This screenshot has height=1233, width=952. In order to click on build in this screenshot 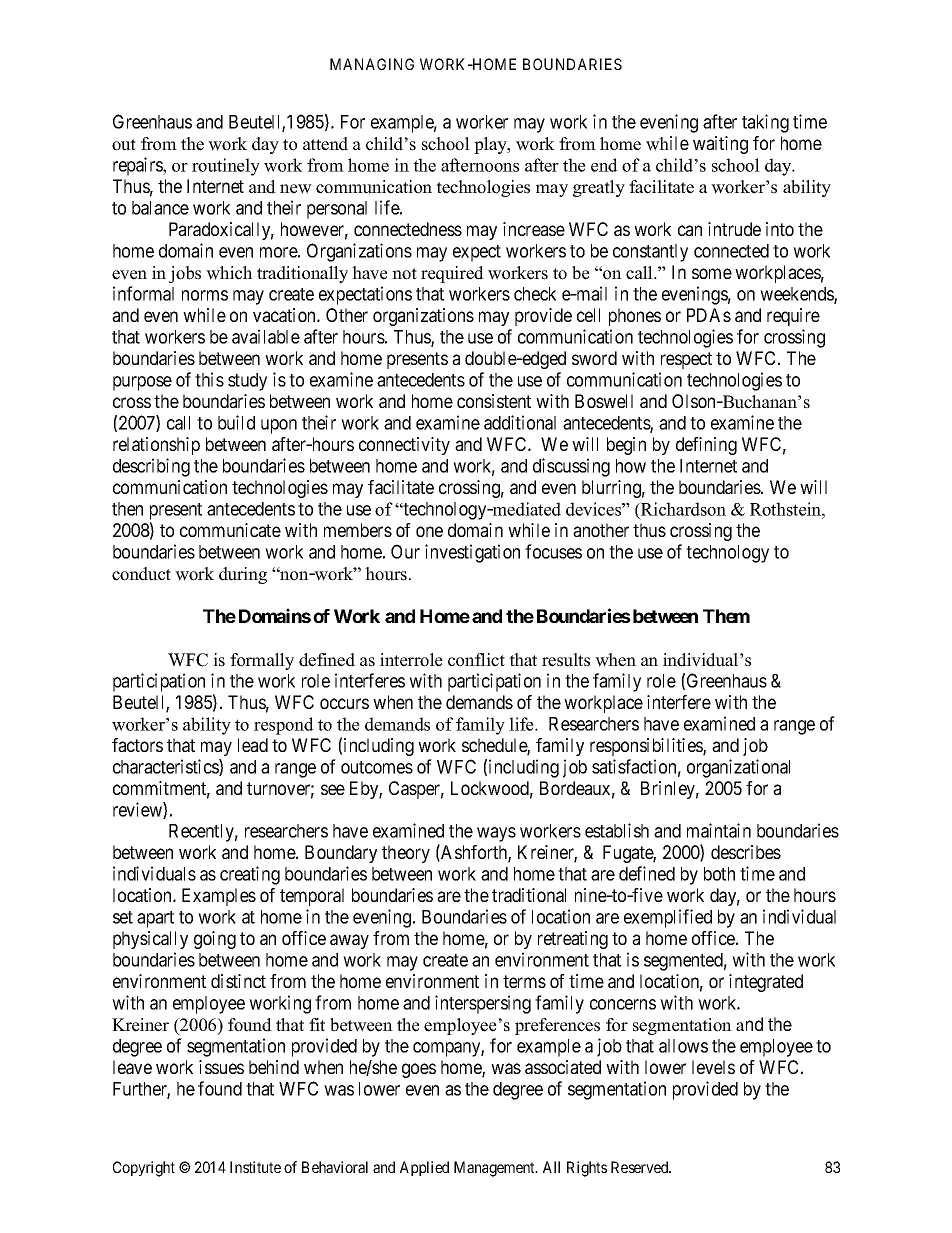, I will do `click(236, 422)`.
